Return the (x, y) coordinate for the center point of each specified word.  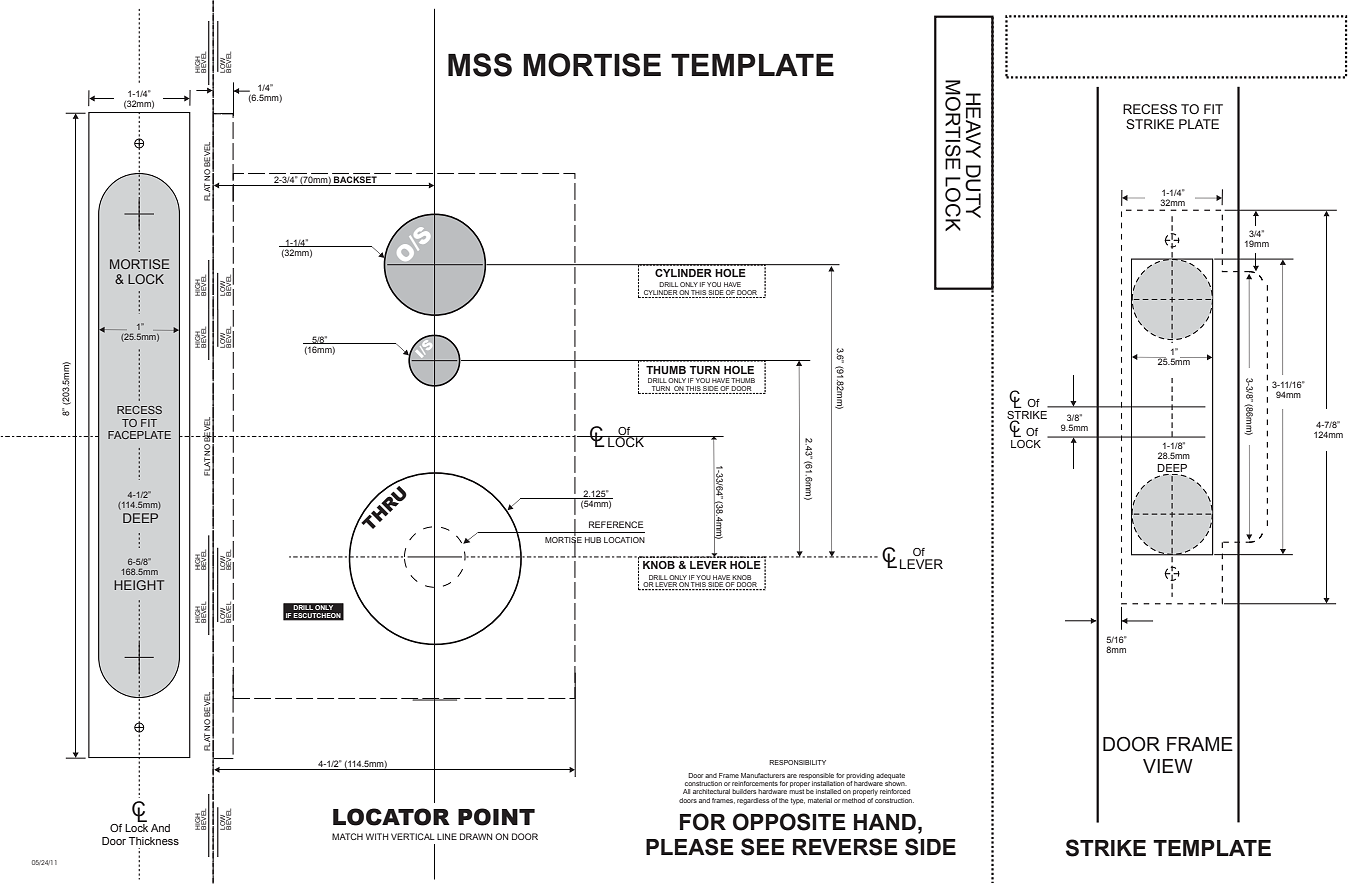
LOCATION (624, 540)
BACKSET (355, 181)
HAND (885, 822)
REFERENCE (616, 524)
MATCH (347, 836)
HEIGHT (139, 585)
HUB (593, 540)
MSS (480, 65)
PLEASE (690, 847)
